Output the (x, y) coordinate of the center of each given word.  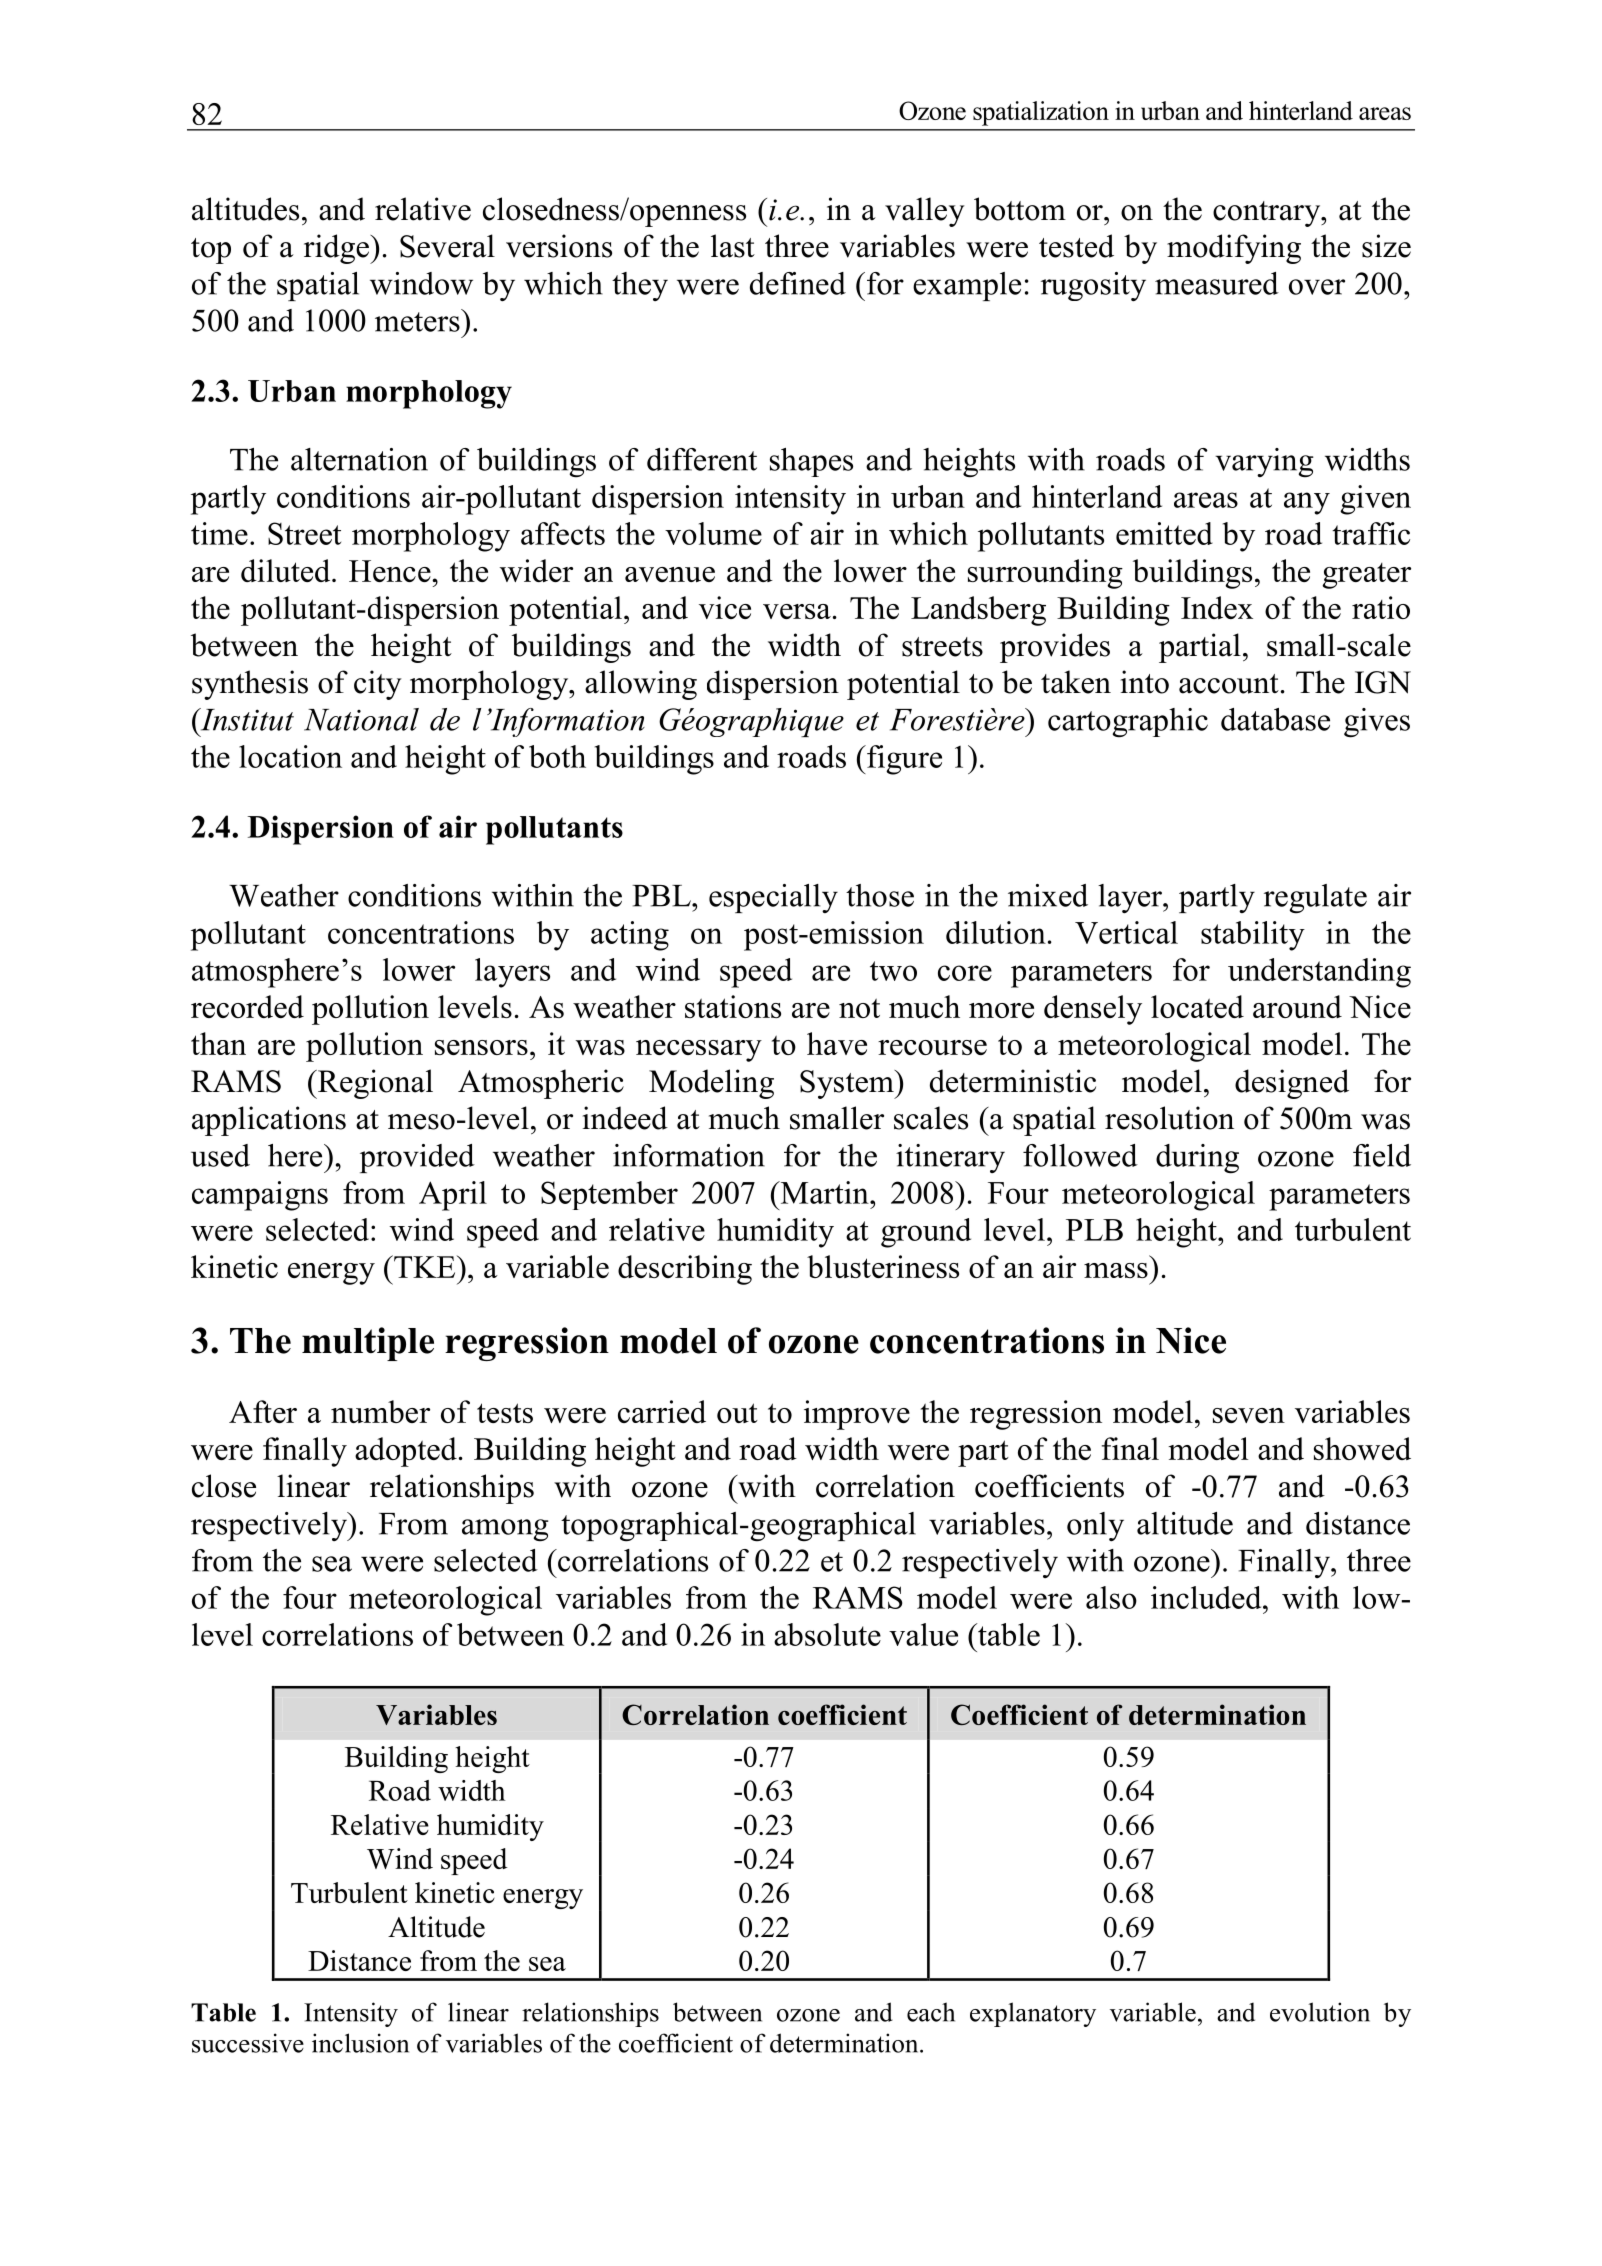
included (1207, 1597)
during (1197, 1159)
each (931, 2012)
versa (797, 611)
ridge (337, 249)
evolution (1320, 2012)
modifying (1234, 249)
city (378, 685)
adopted (406, 1452)
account (1229, 684)
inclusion (360, 2043)
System (848, 1084)
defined (798, 283)
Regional (374, 1084)
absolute (827, 1634)
